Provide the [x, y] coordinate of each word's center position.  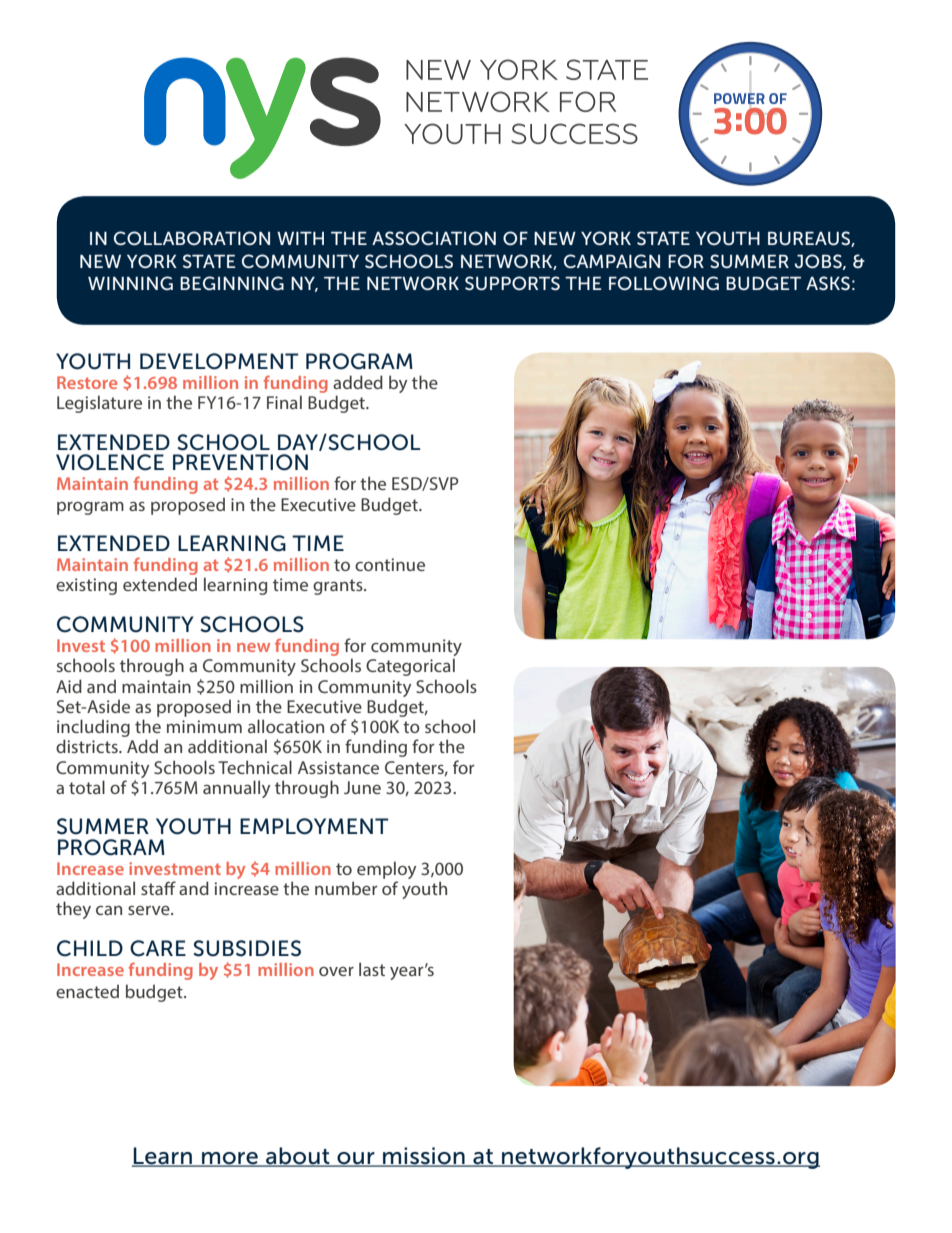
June [362, 787]
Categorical [410, 667]
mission [424, 1156]
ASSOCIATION [434, 238]
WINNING [130, 283]
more [230, 1159]
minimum [204, 726]
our [356, 1159]
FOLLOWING [664, 283]
